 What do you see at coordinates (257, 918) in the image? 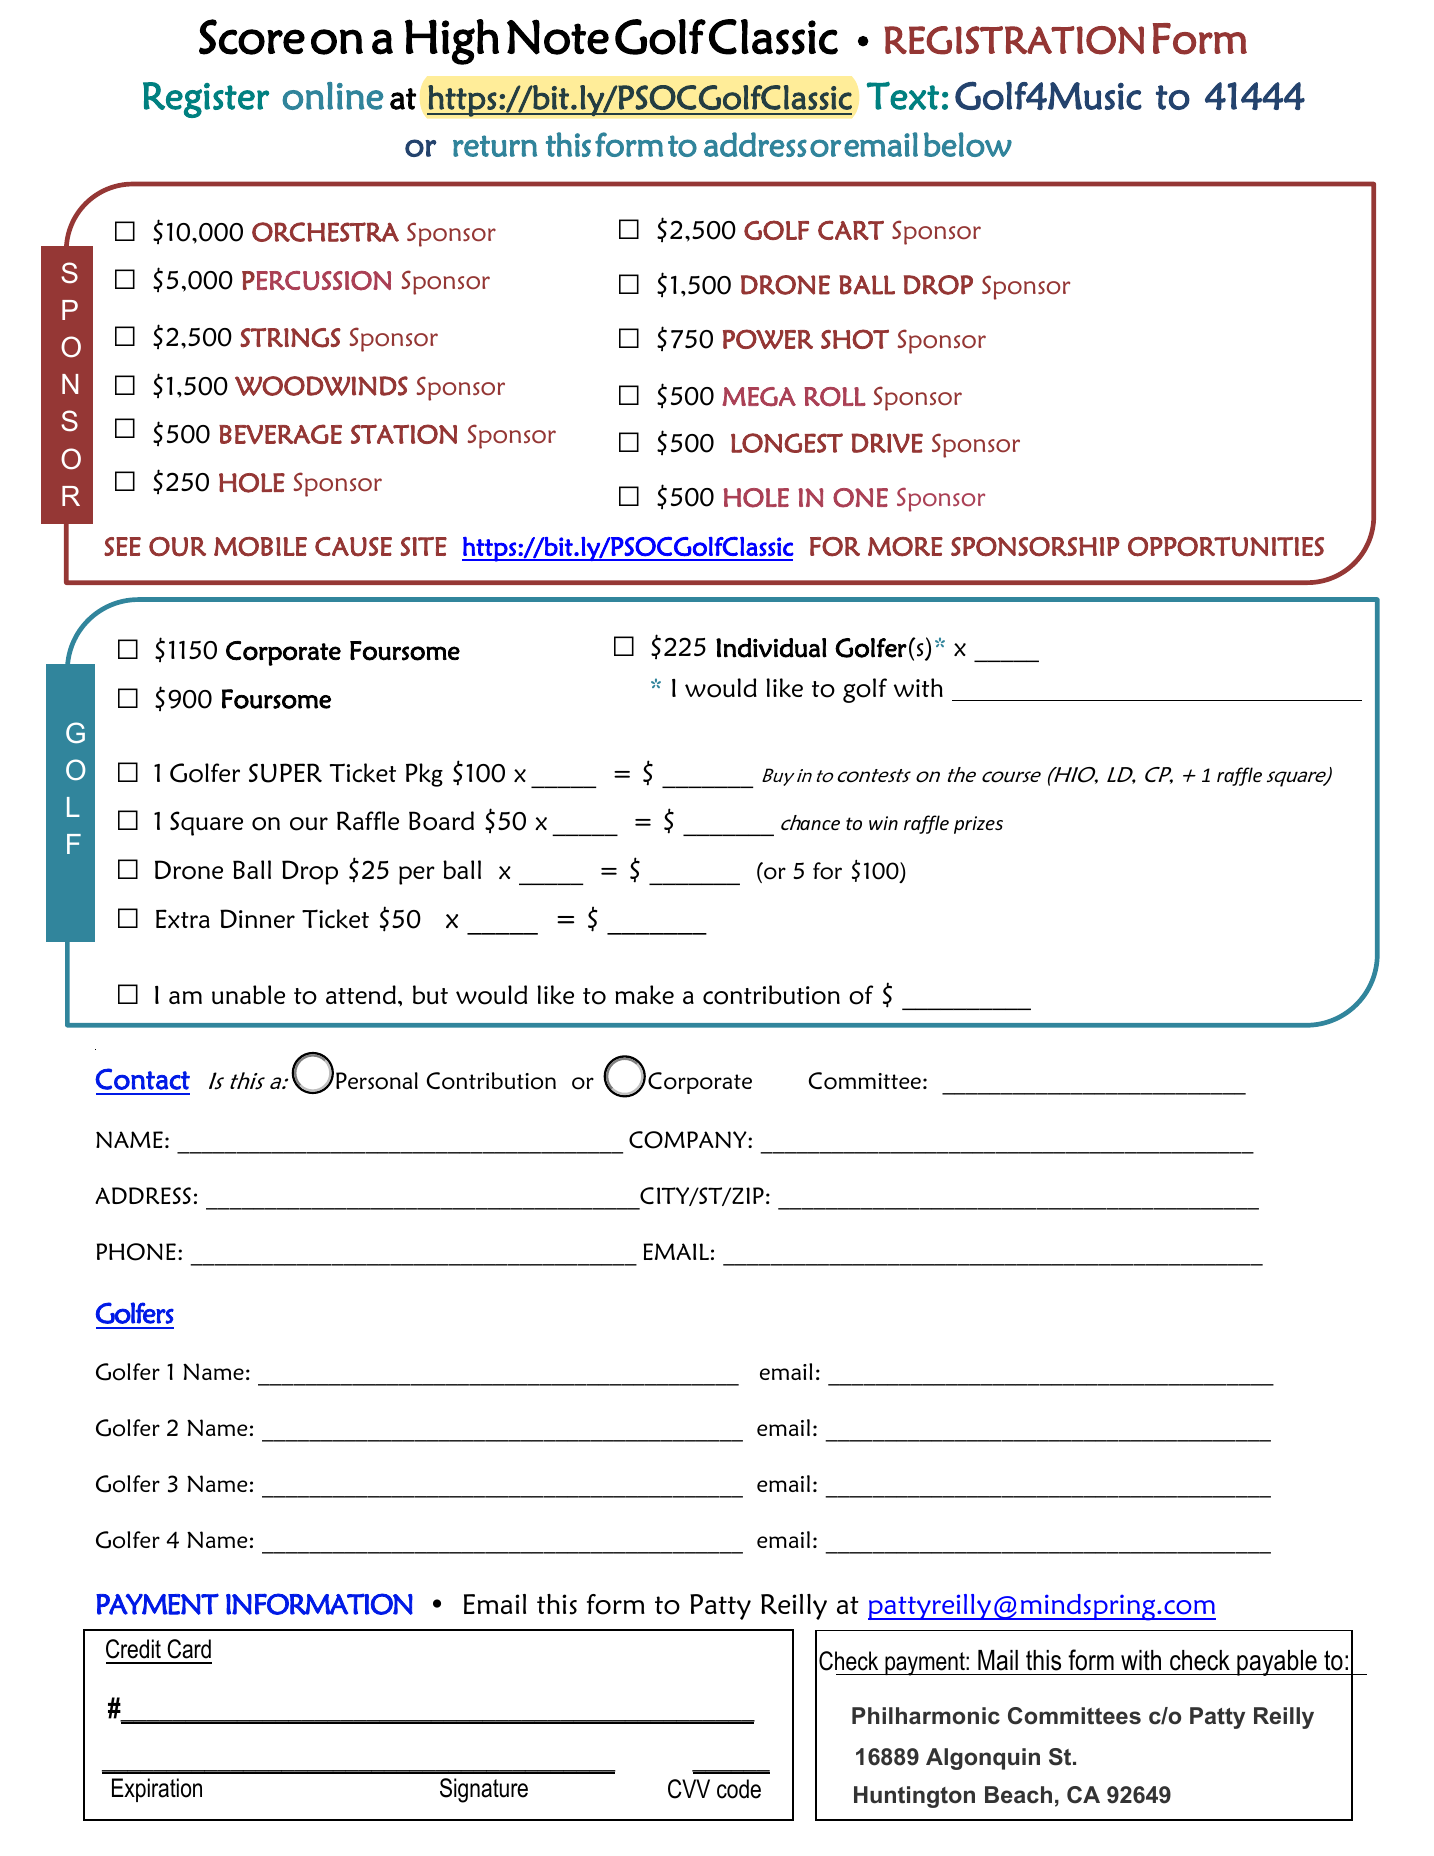
I see `Dinner` at bounding box center [257, 918].
